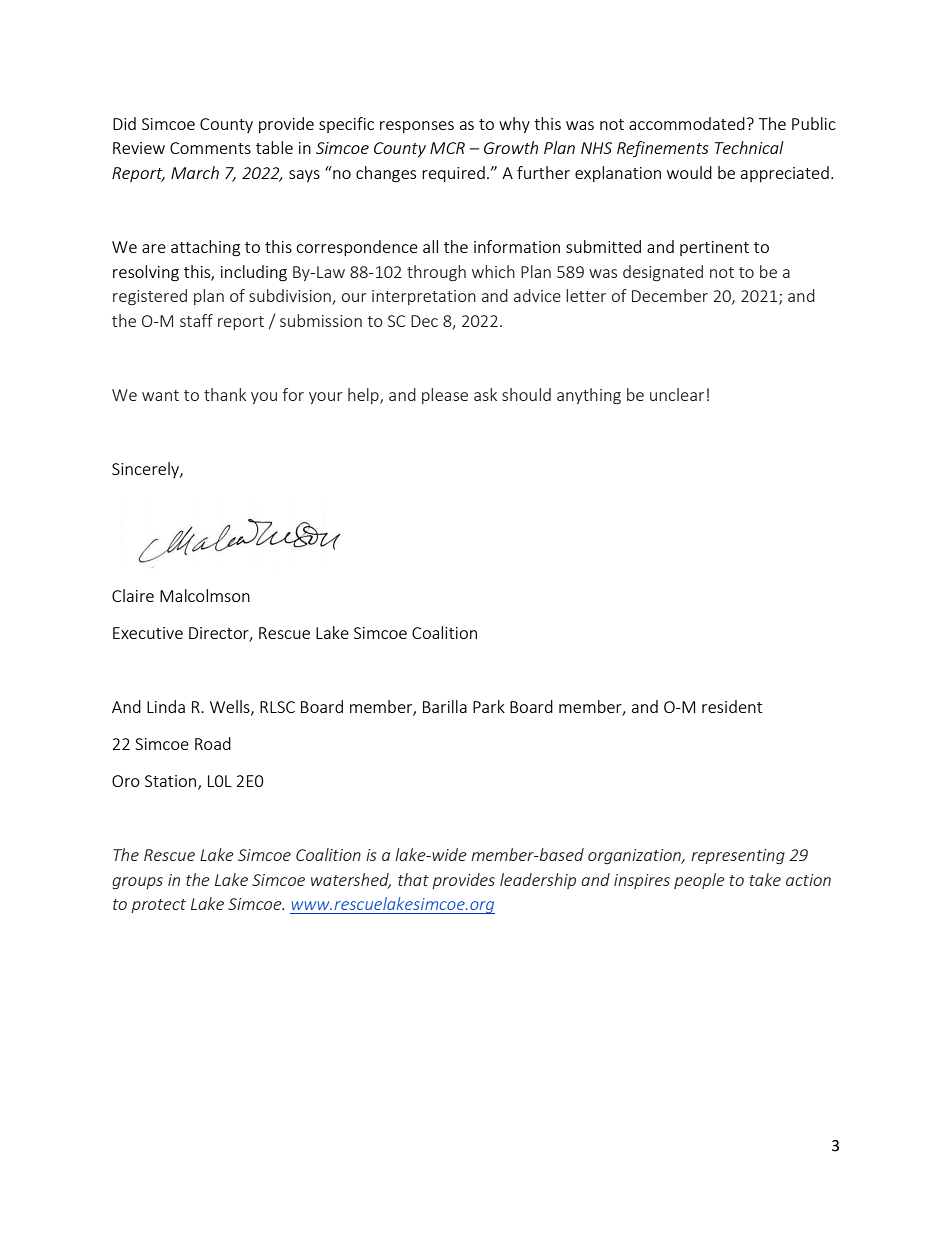 This image has width=952, height=1233. Describe the element at coordinates (749, 147) in the image. I see `Technical` at that location.
